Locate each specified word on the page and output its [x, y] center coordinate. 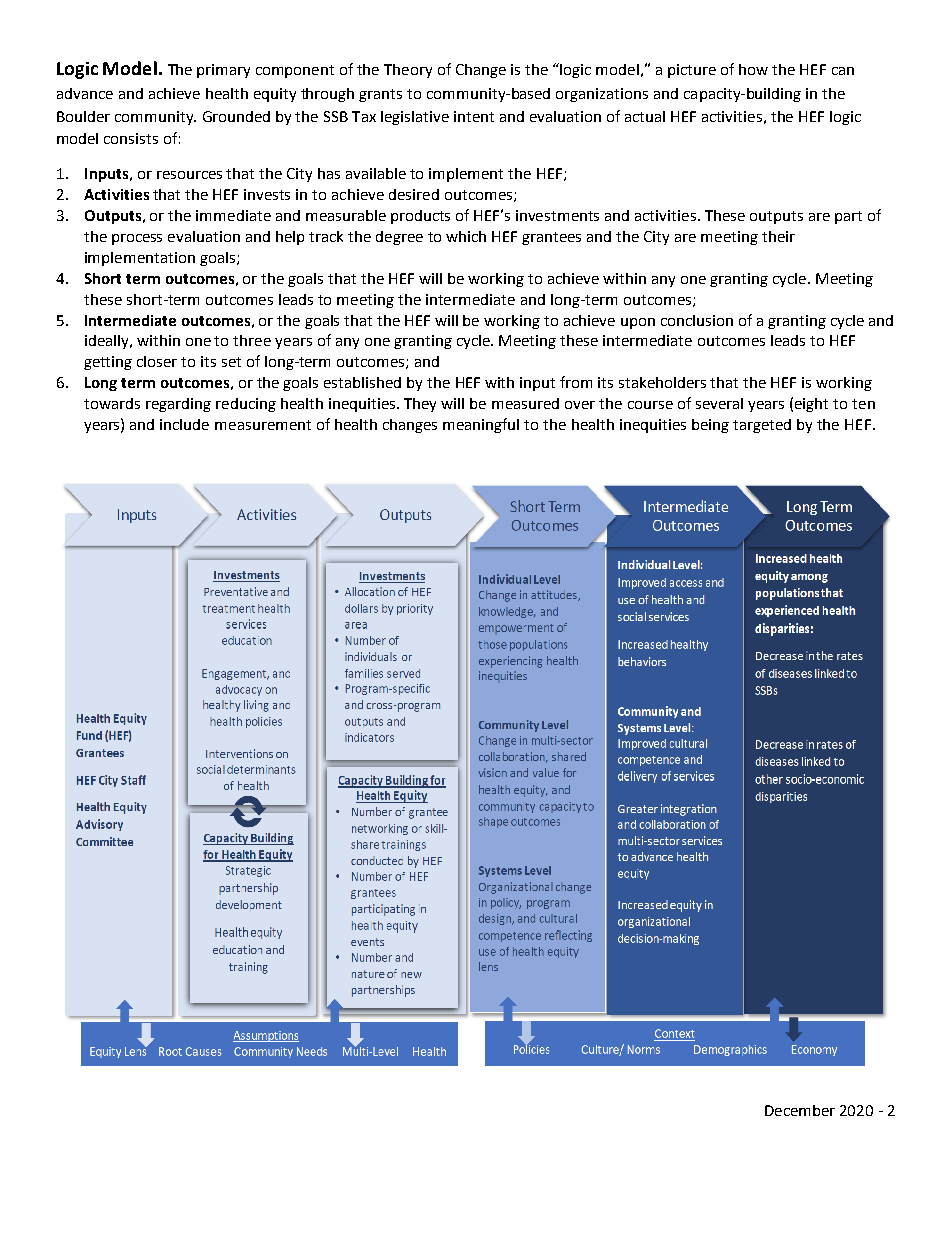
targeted [762, 426]
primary [223, 71]
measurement [263, 425]
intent [474, 116]
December [800, 1110]
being [710, 426]
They [420, 405]
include [184, 424]
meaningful [481, 425]
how [753, 69]
